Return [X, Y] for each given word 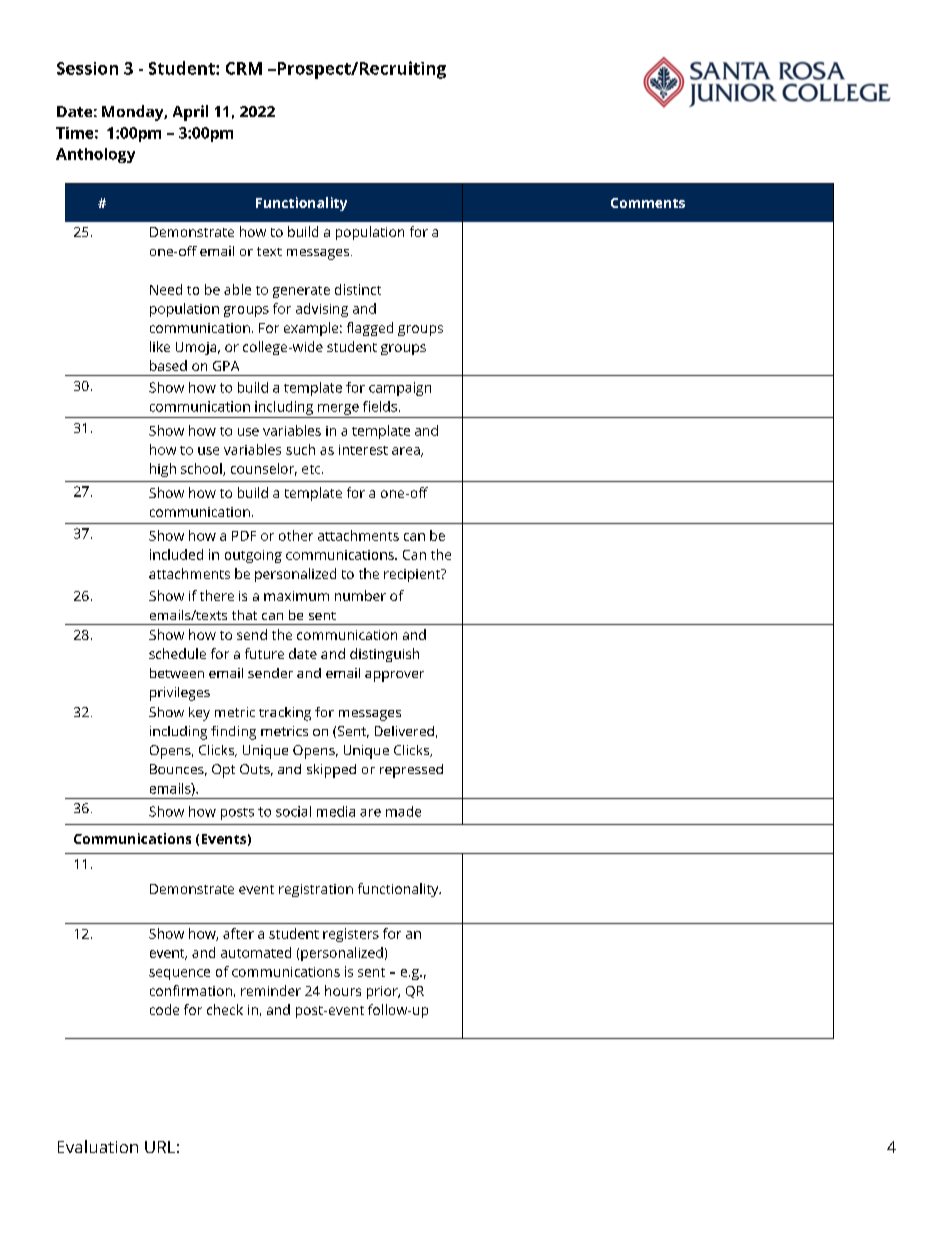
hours [343, 990]
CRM [244, 68]
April [190, 113]
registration [316, 890]
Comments [648, 203]
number [360, 595]
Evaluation [98, 1146]
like [160, 346]
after [238, 933]
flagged [370, 329]
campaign [400, 389]
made [403, 811]
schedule [177, 653]
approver [394, 676]
